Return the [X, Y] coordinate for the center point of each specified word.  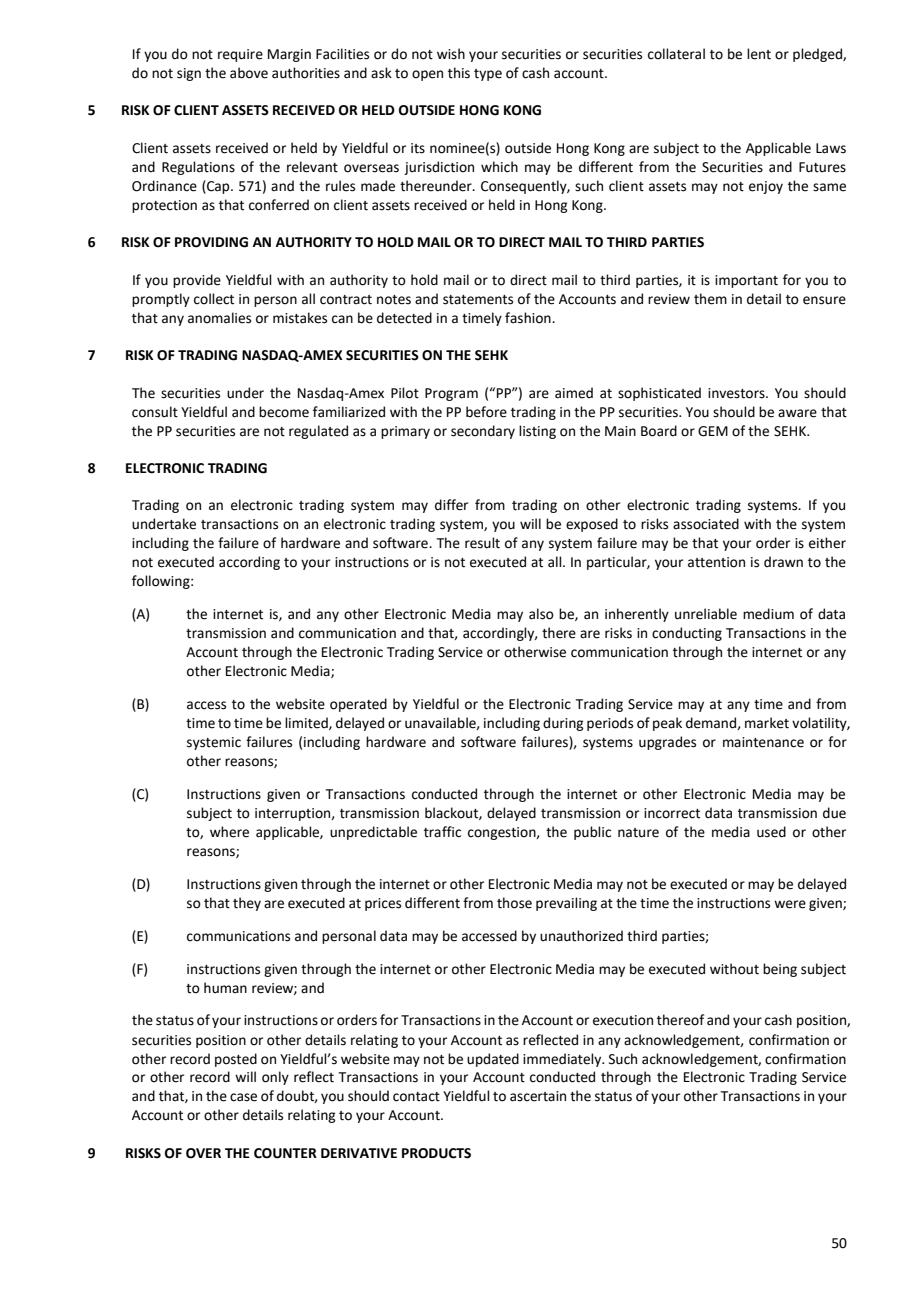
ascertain [538, 1096]
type [488, 75]
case [243, 1097]
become [284, 412]
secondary [483, 432]
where [229, 832]
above [249, 73]
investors [737, 393]
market [767, 723]
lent [759, 54]
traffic [442, 832]
